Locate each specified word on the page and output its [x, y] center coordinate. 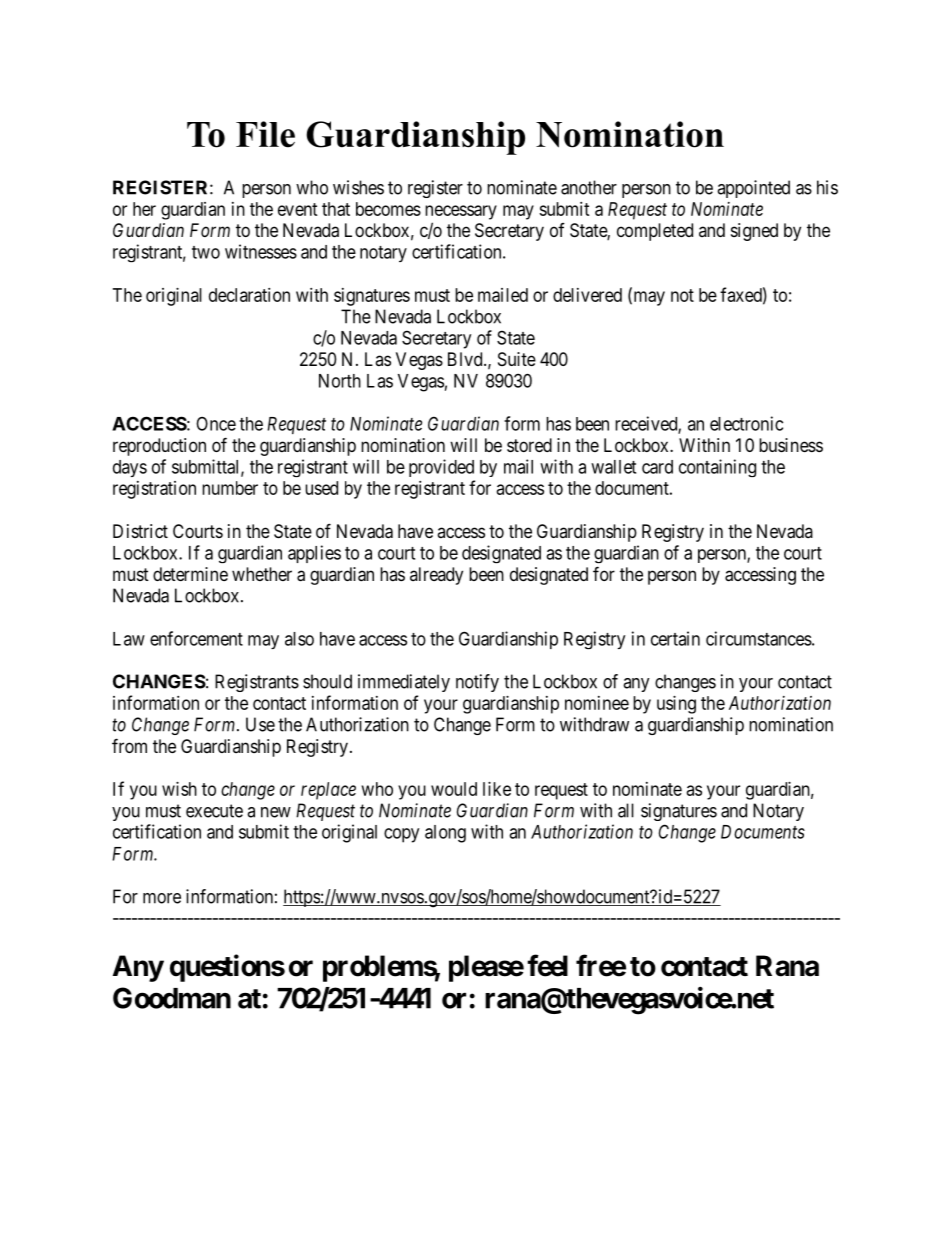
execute [214, 811]
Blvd [466, 359]
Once [216, 424]
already [436, 576]
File [265, 134]
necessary [461, 212]
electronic [746, 423]
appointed [753, 189]
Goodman [172, 998]
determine [190, 574]
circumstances [759, 638]
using [676, 705]
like [497, 789]
